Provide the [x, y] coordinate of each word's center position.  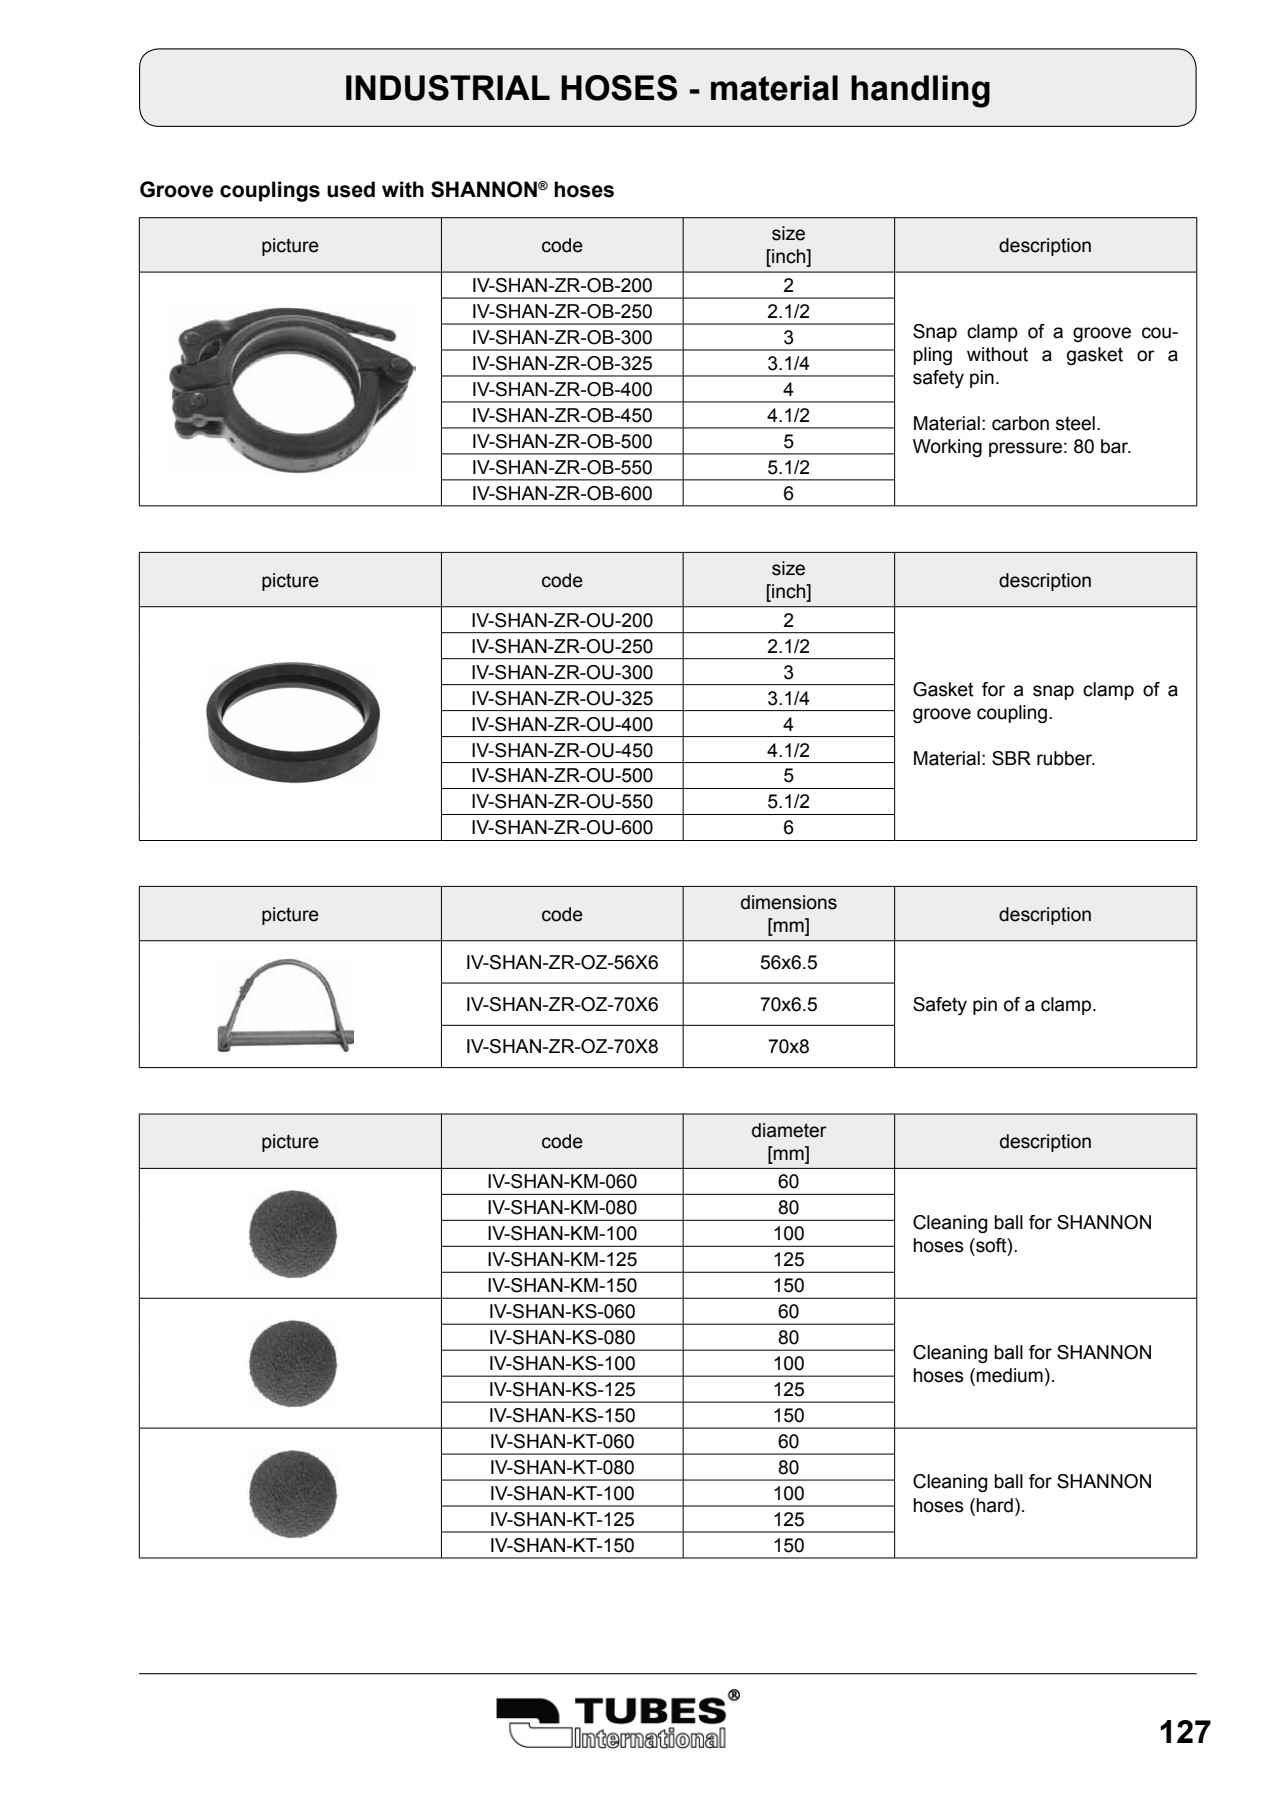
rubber [1066, 758]
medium [1009, 1375]
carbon [1020, 423]
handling [920, 91]
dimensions [789, 902]
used [351, 189]
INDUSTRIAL [448, 88]
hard [994, 1505]
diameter [789, 1130]
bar [1116, 446]
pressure [1025, 449]
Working [947, 448]
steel [1075, 423]
